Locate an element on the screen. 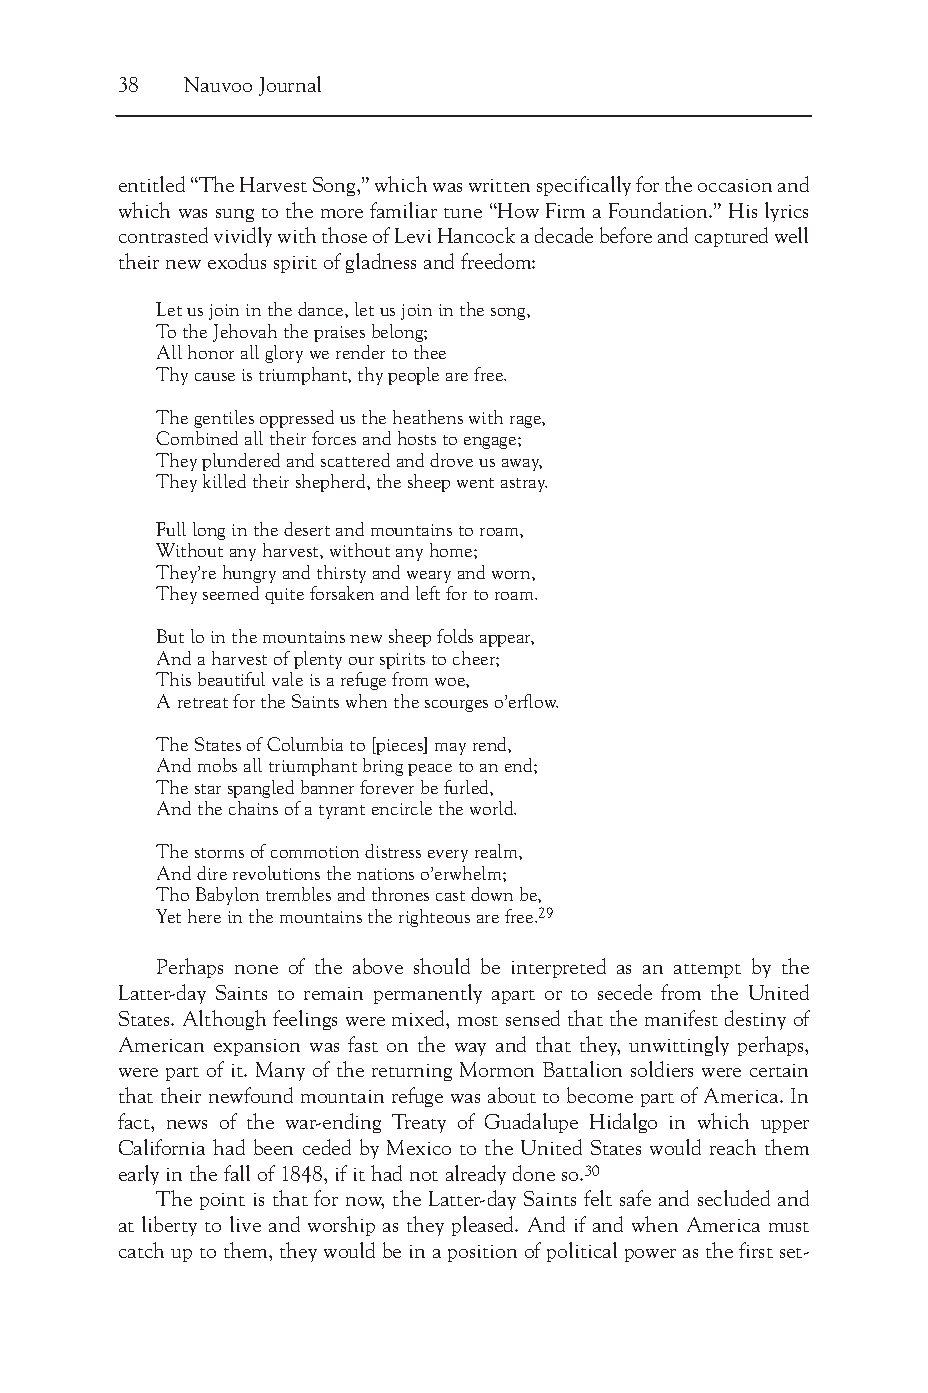  Nauvoo is located at coordinates (218, 84).
